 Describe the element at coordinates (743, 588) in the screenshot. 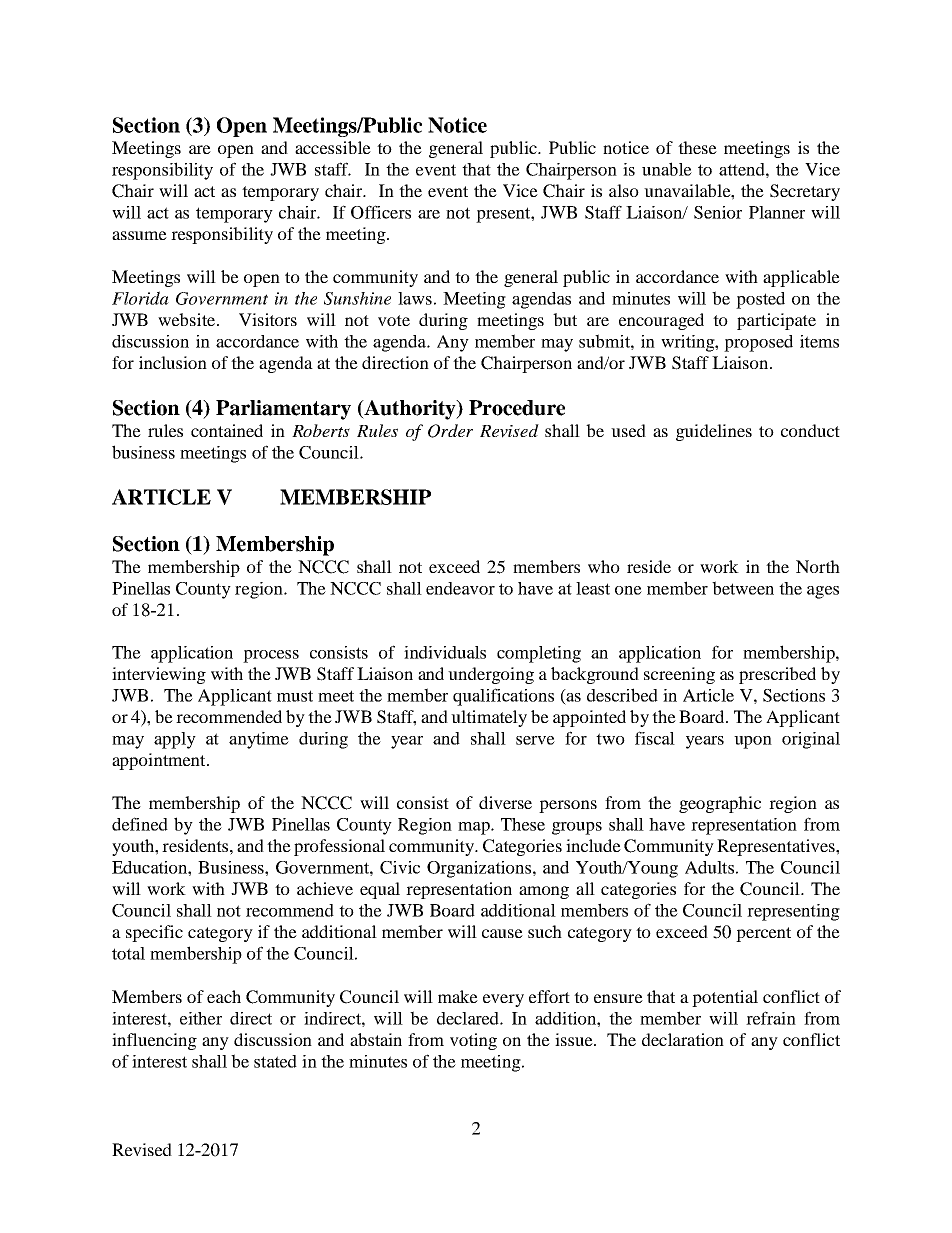

I see `between` at that location.
